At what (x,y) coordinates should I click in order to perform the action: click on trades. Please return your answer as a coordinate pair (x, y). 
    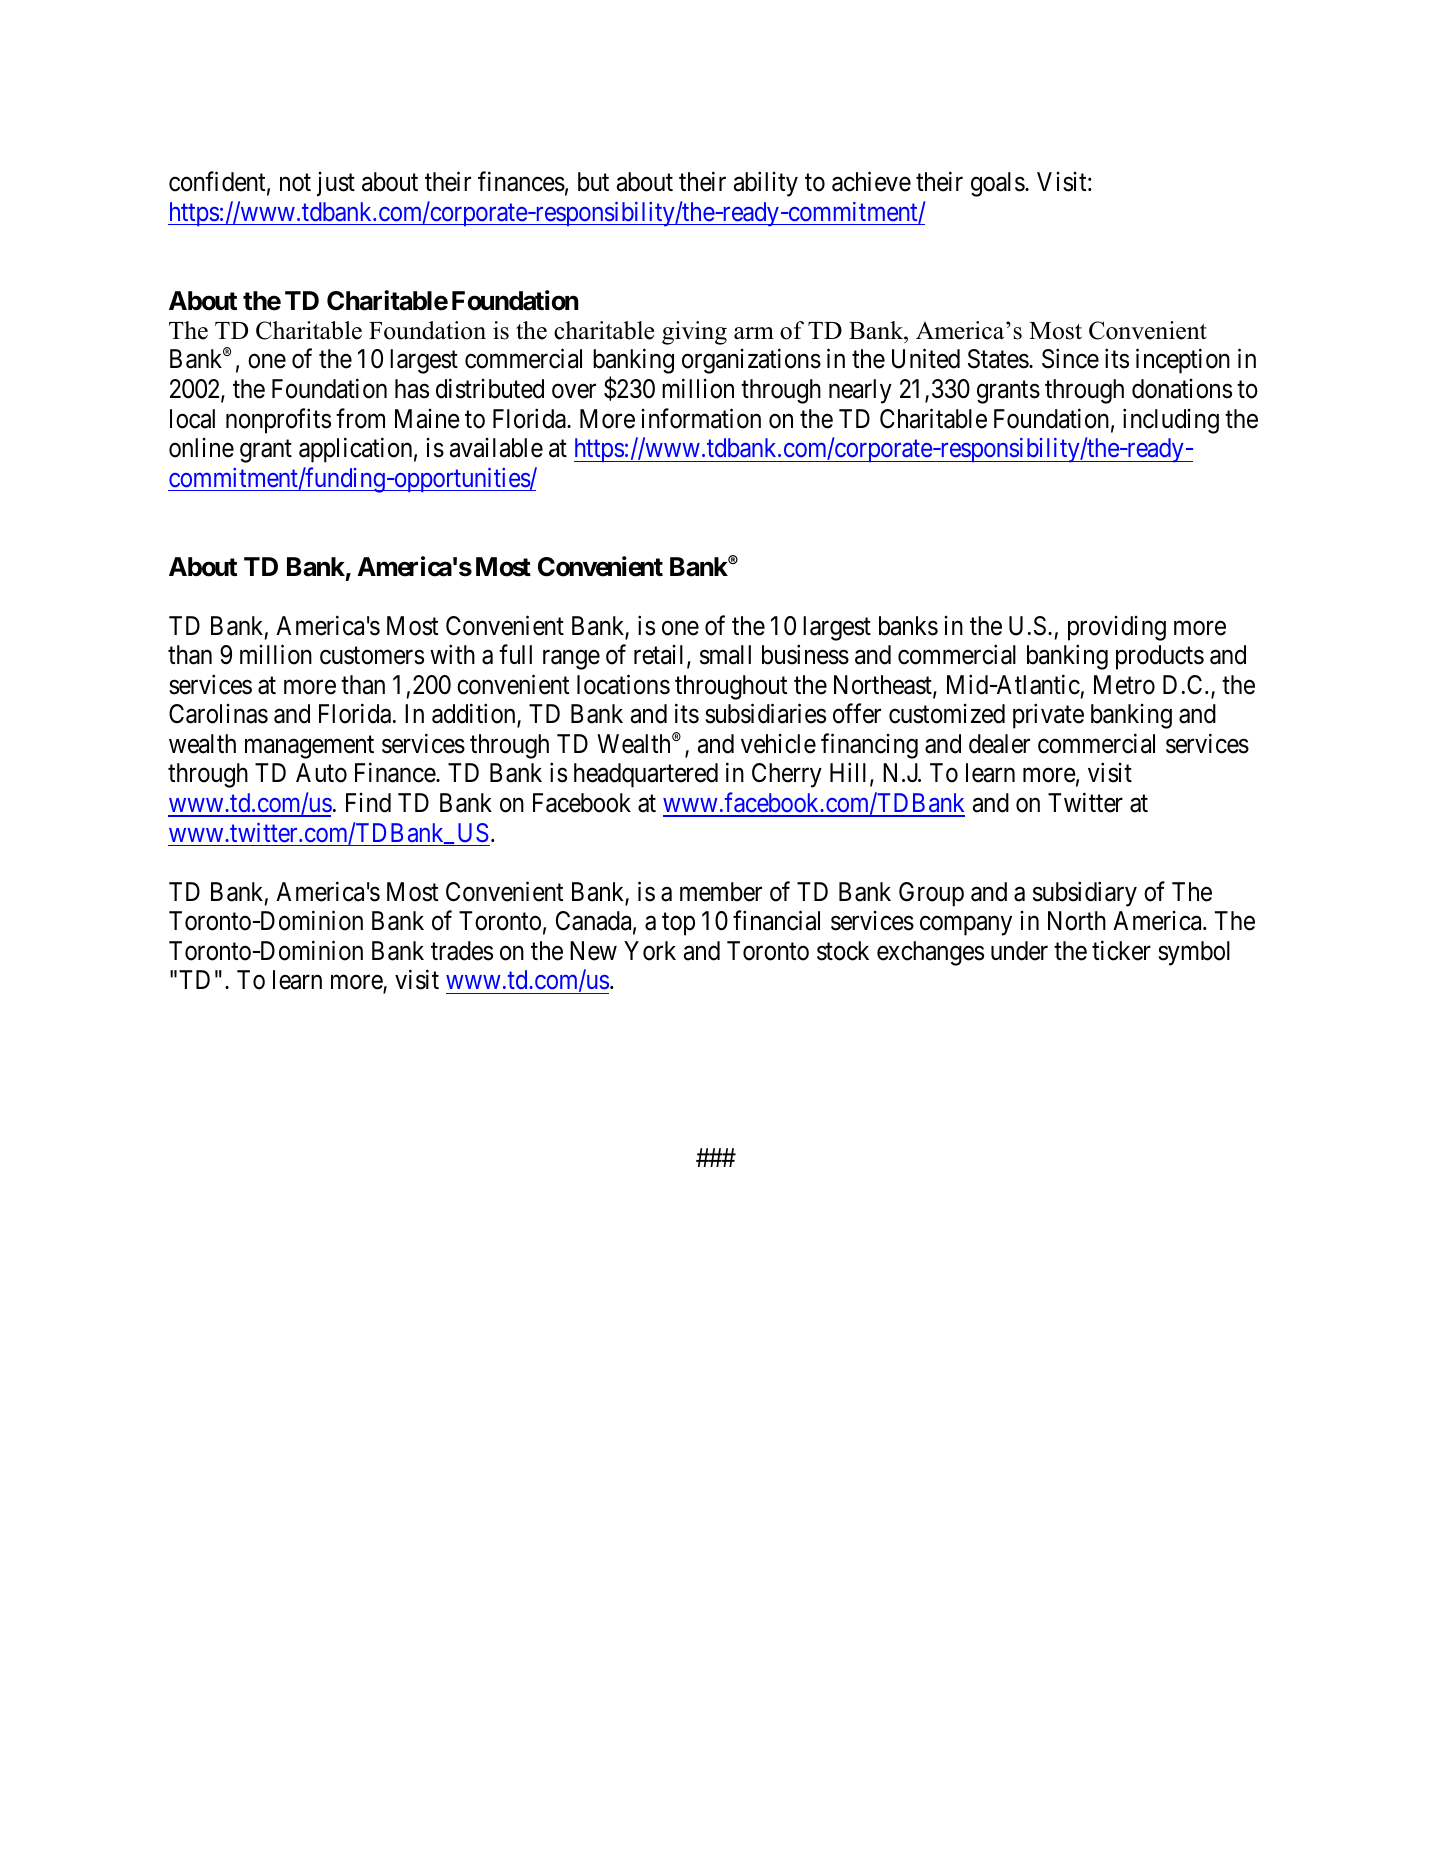
    Looking at the image, I should click on (462, 951).
